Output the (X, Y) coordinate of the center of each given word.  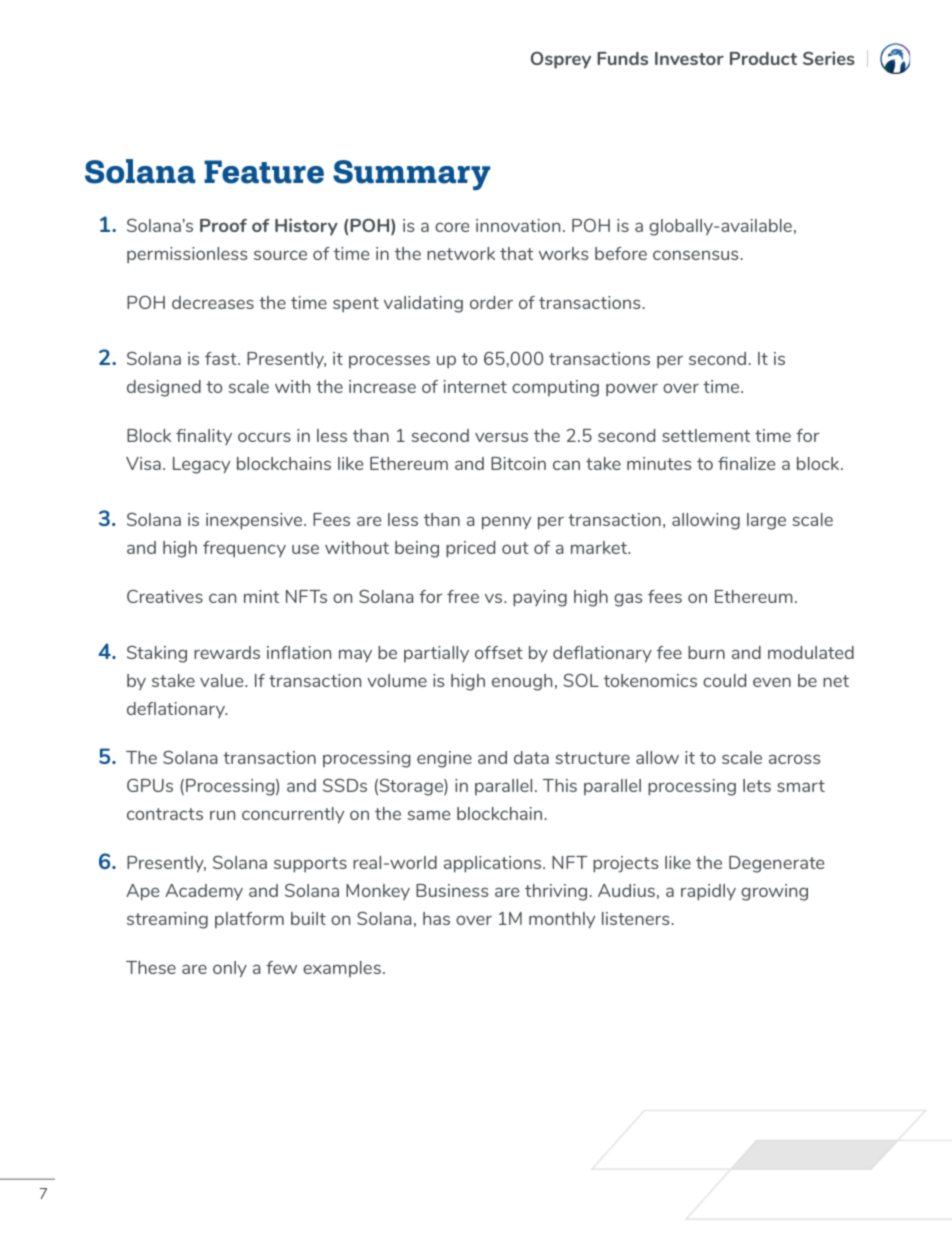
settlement (706, 435)
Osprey (561, 60)
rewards (227, 652)
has (436, 918)
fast (222, 358)
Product (763, 58)
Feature (264, 172)
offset (499, 652)
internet (475, 386)
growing (774, 892)
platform (249, 920)
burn (706, 652)
